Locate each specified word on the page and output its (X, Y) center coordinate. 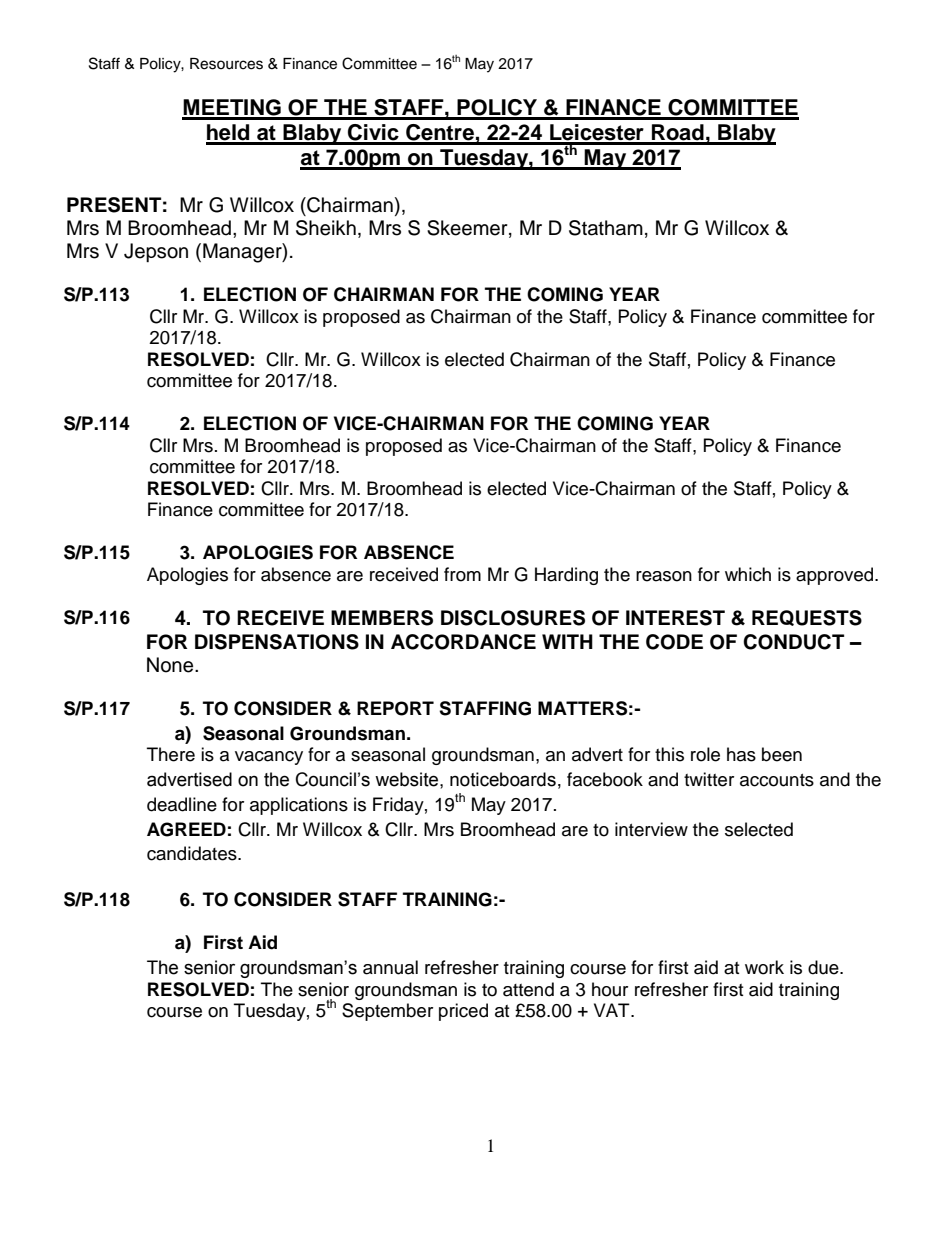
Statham (606, 228)
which (748, 574)
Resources (226, 64)
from (462, 574)
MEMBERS (382, 618)
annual (390, 967)
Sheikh (326, 228)
